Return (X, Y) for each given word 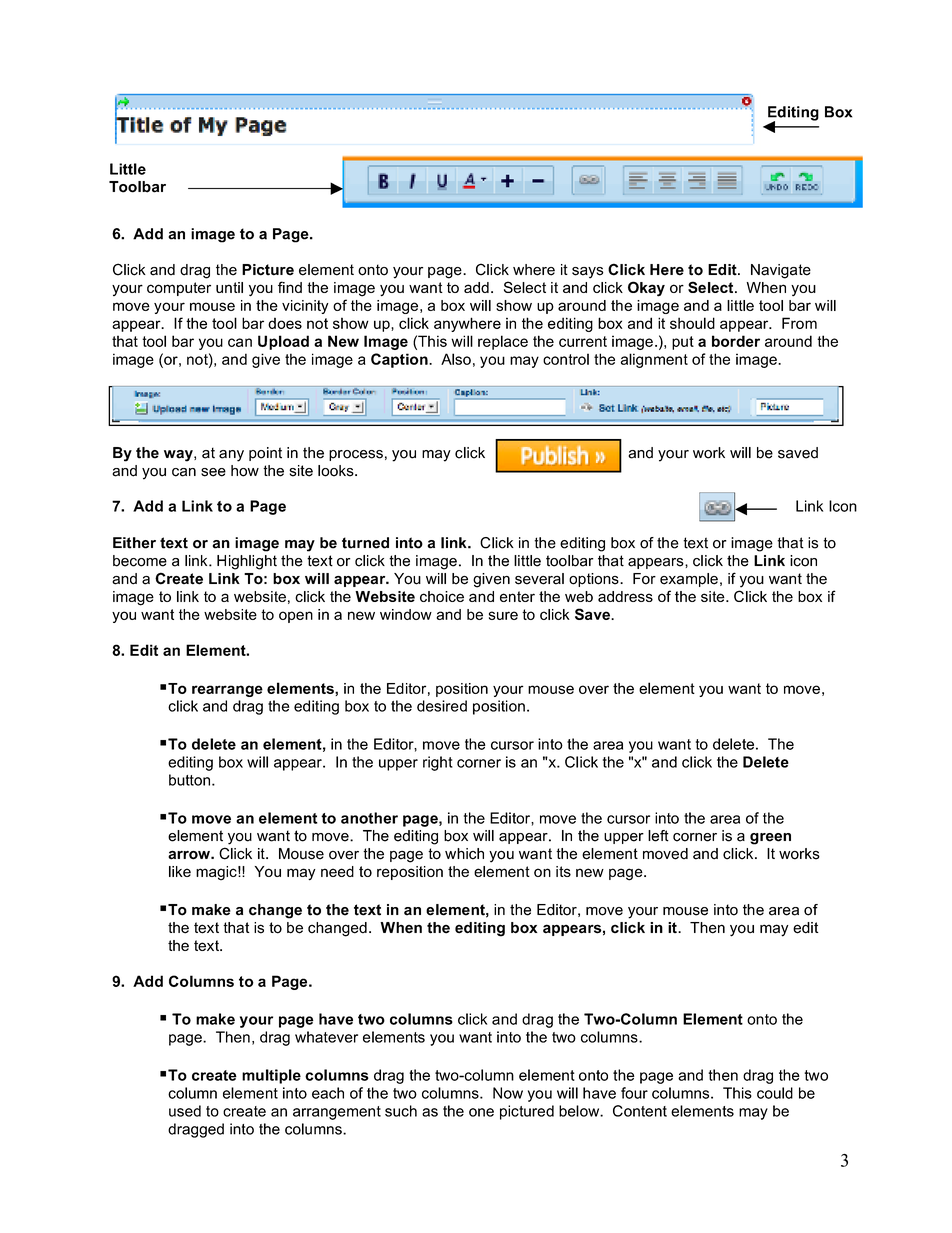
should (692, 323)
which (464, 854)
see (213, 472)
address (625, 596)
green (770, 839)
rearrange (227, 691)
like (180, 871)
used (185, 1111)
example (689, 580)
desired (442, 706)
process (356, 455)
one (481, 1112)
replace (503, 342)
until (229, 287)
